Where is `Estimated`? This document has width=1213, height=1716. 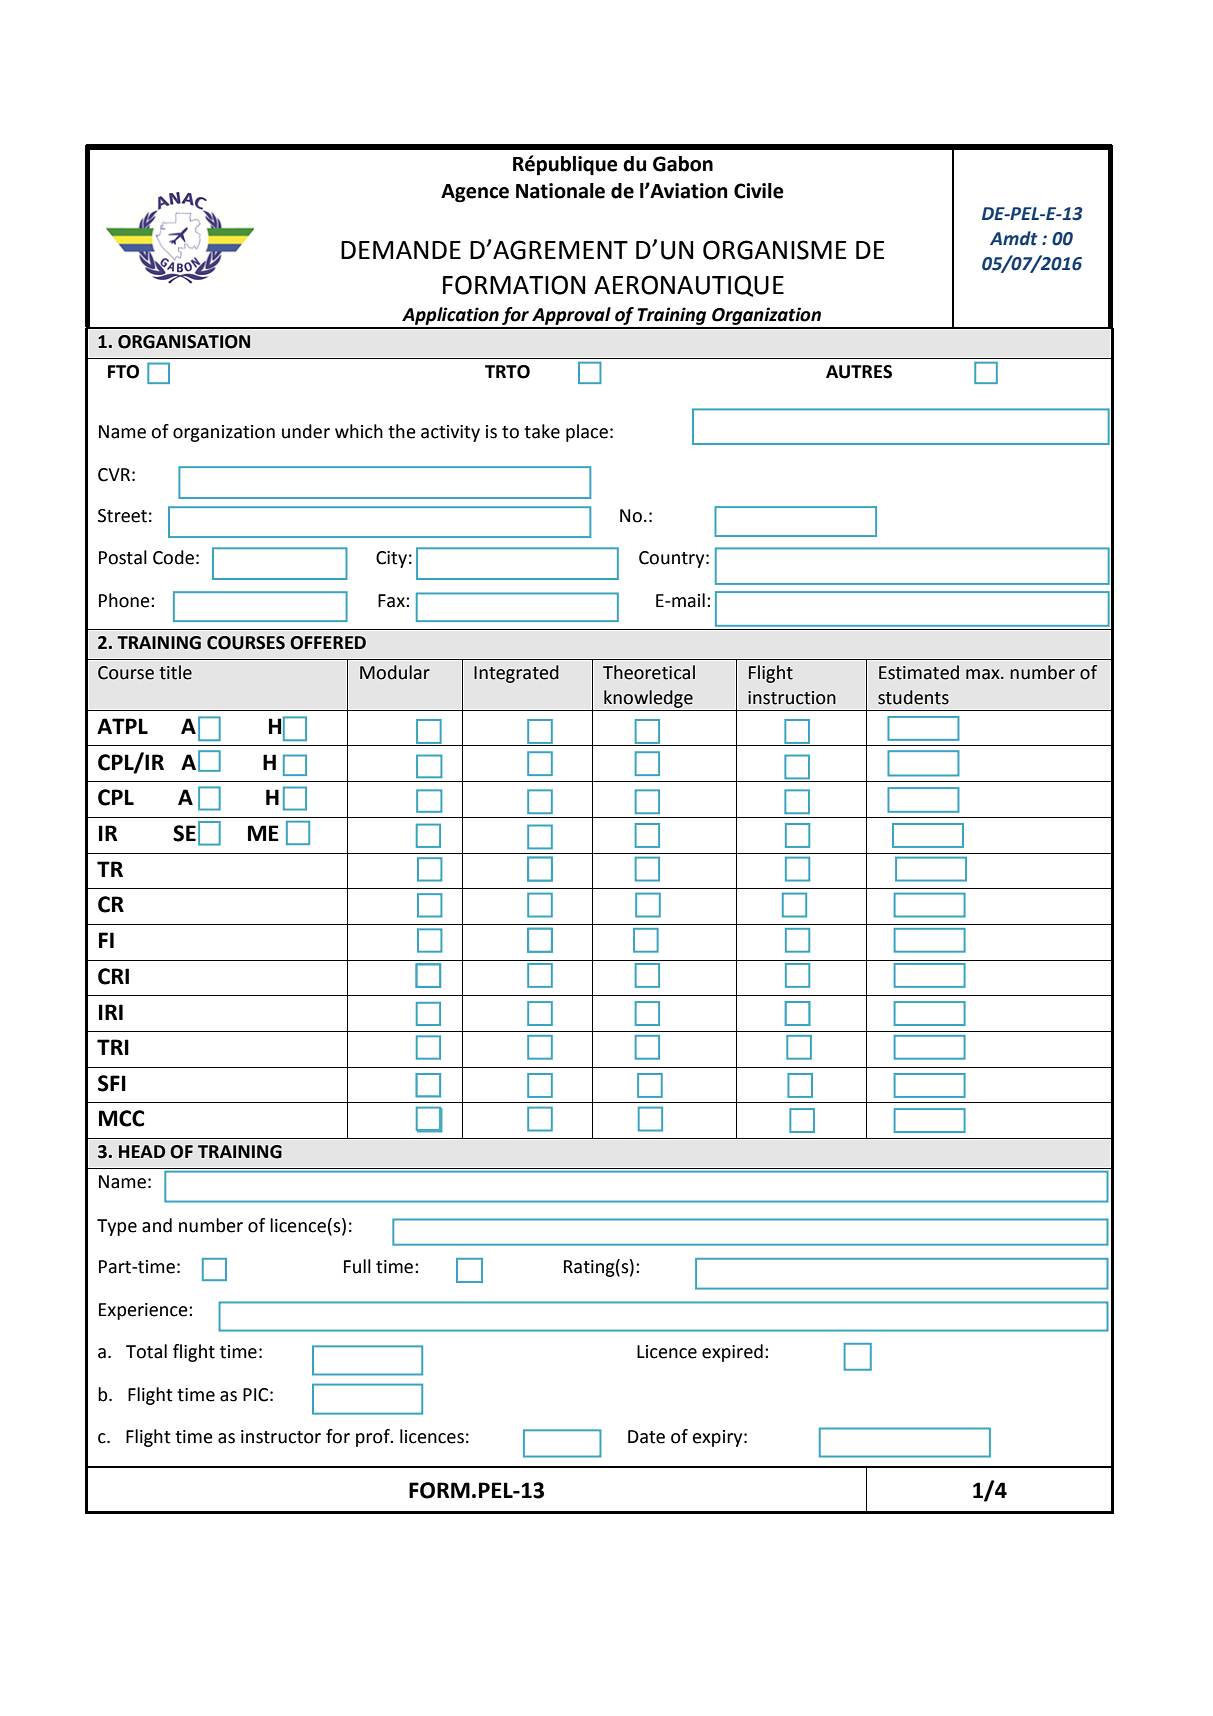 Estimated is located at coordinates (919, 672).
